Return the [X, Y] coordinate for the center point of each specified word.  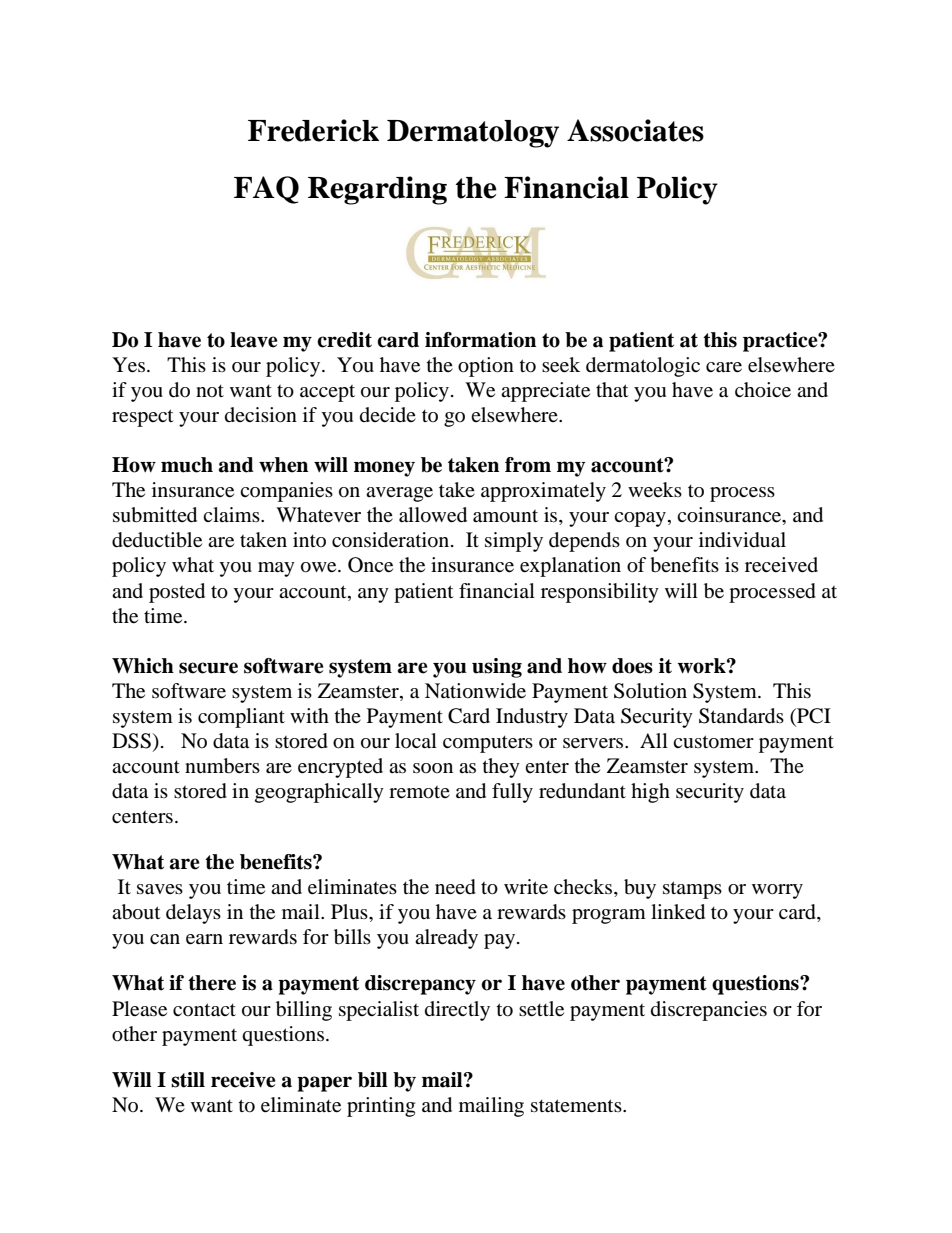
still [188, 1080]
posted [177, 593]
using [497, 668]
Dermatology [473, 134]
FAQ [266, 190]
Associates [635, 130]
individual [742, 540]
